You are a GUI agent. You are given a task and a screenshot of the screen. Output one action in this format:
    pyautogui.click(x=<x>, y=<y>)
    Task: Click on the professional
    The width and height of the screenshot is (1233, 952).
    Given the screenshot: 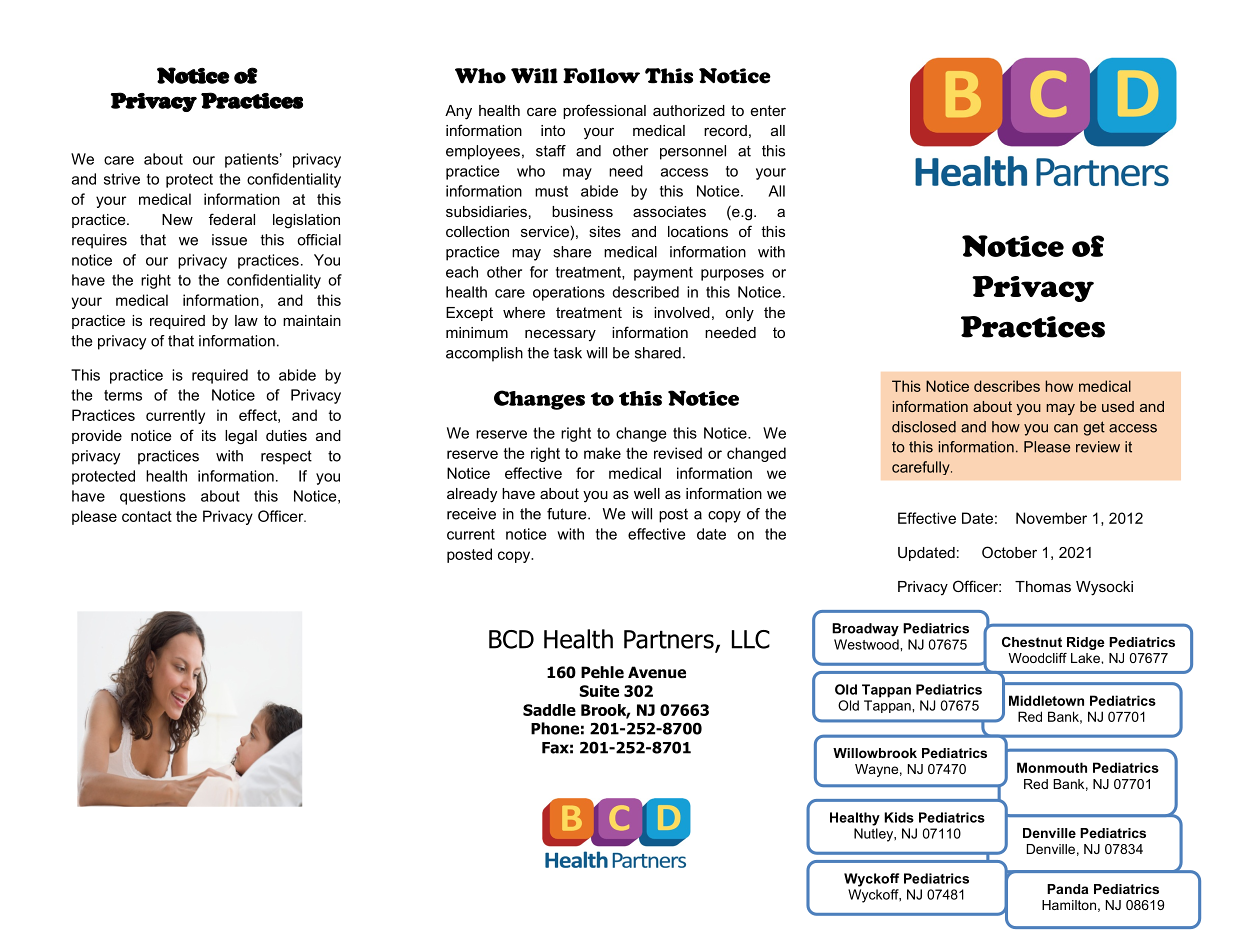 What is the action you would take?
    pyautogui.click(x=604, y=111)
